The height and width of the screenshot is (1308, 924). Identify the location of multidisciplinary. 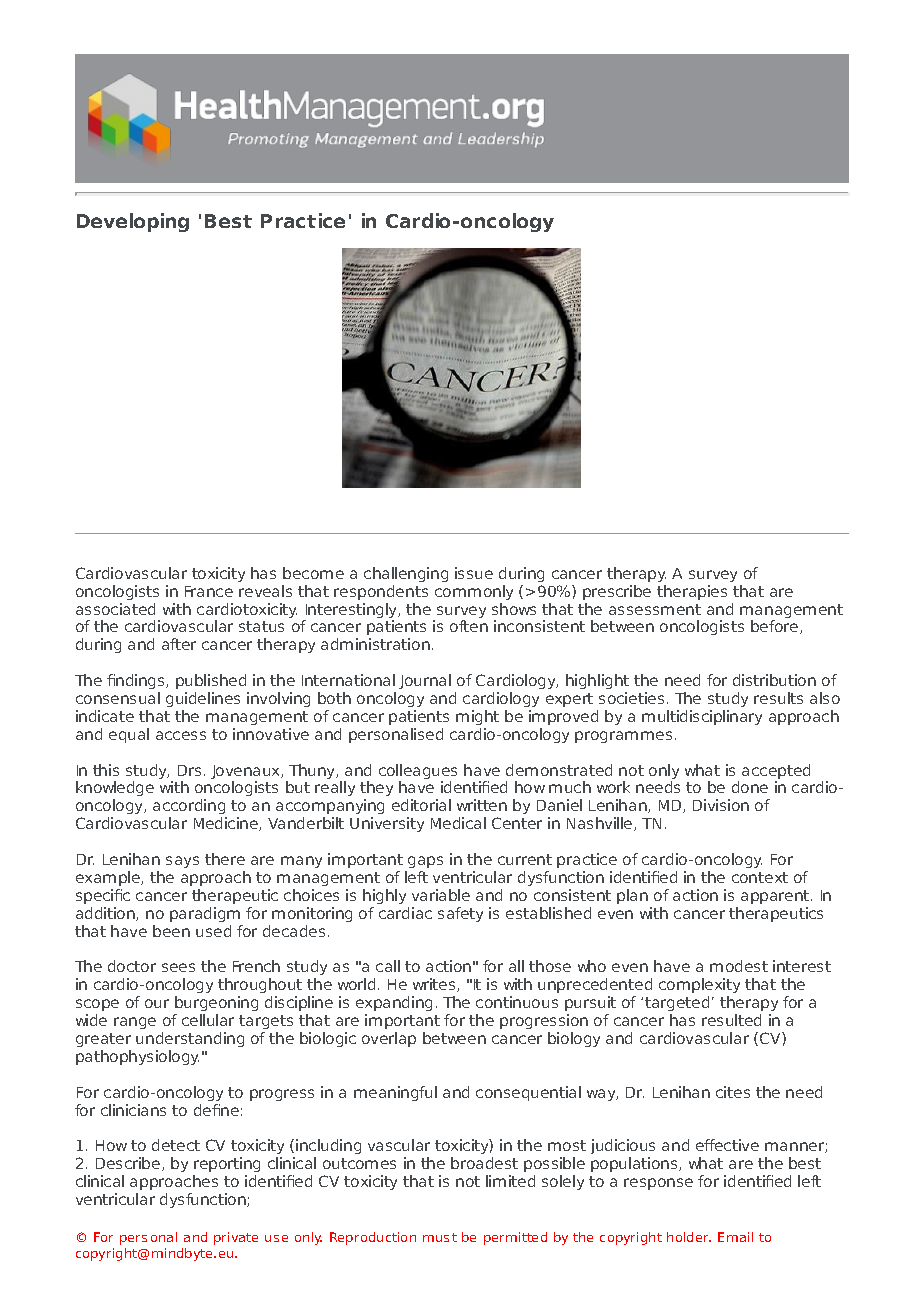
(702, 717).
